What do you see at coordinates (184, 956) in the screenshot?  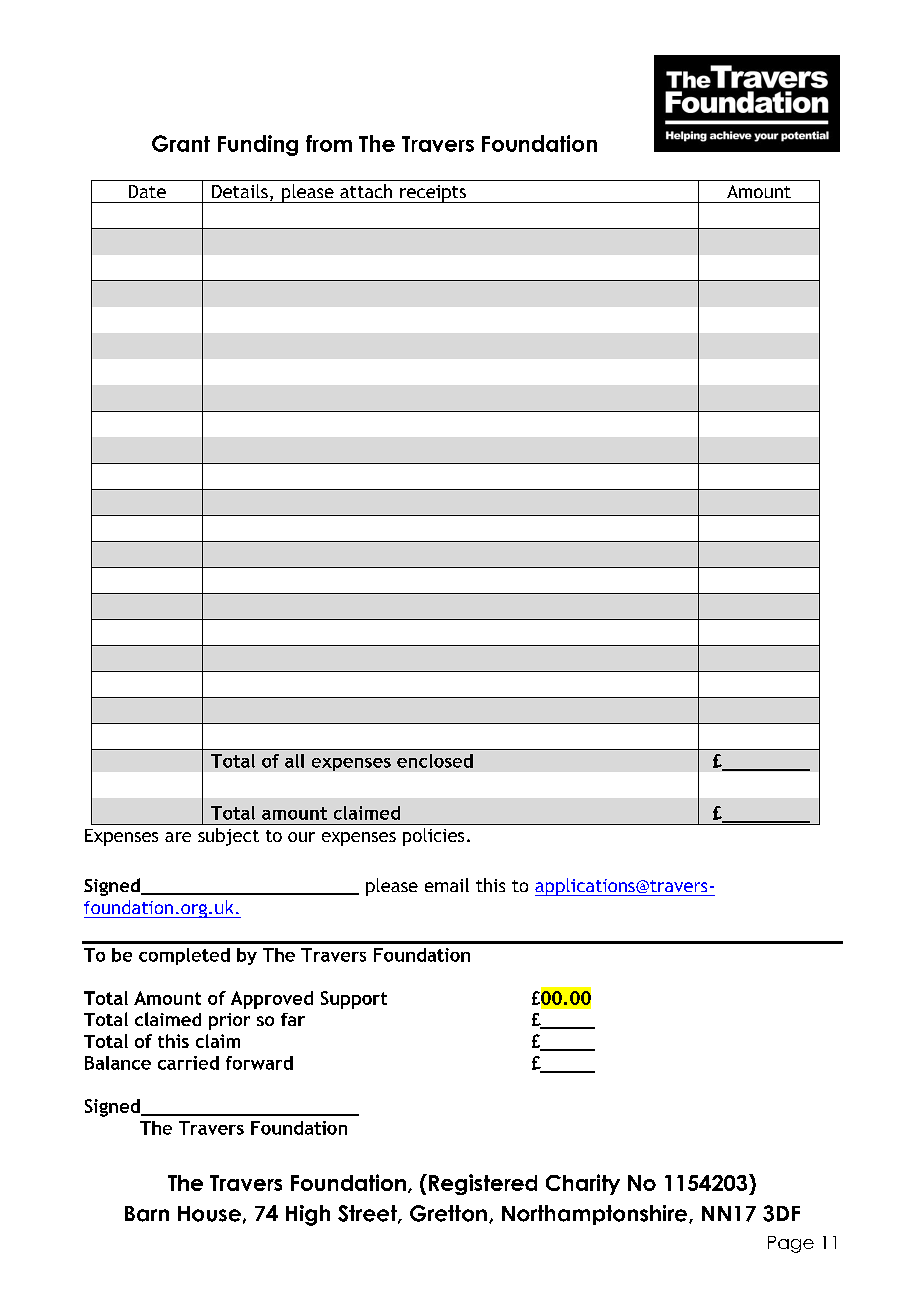 I see `completed` at bounding box center [184, 956].
